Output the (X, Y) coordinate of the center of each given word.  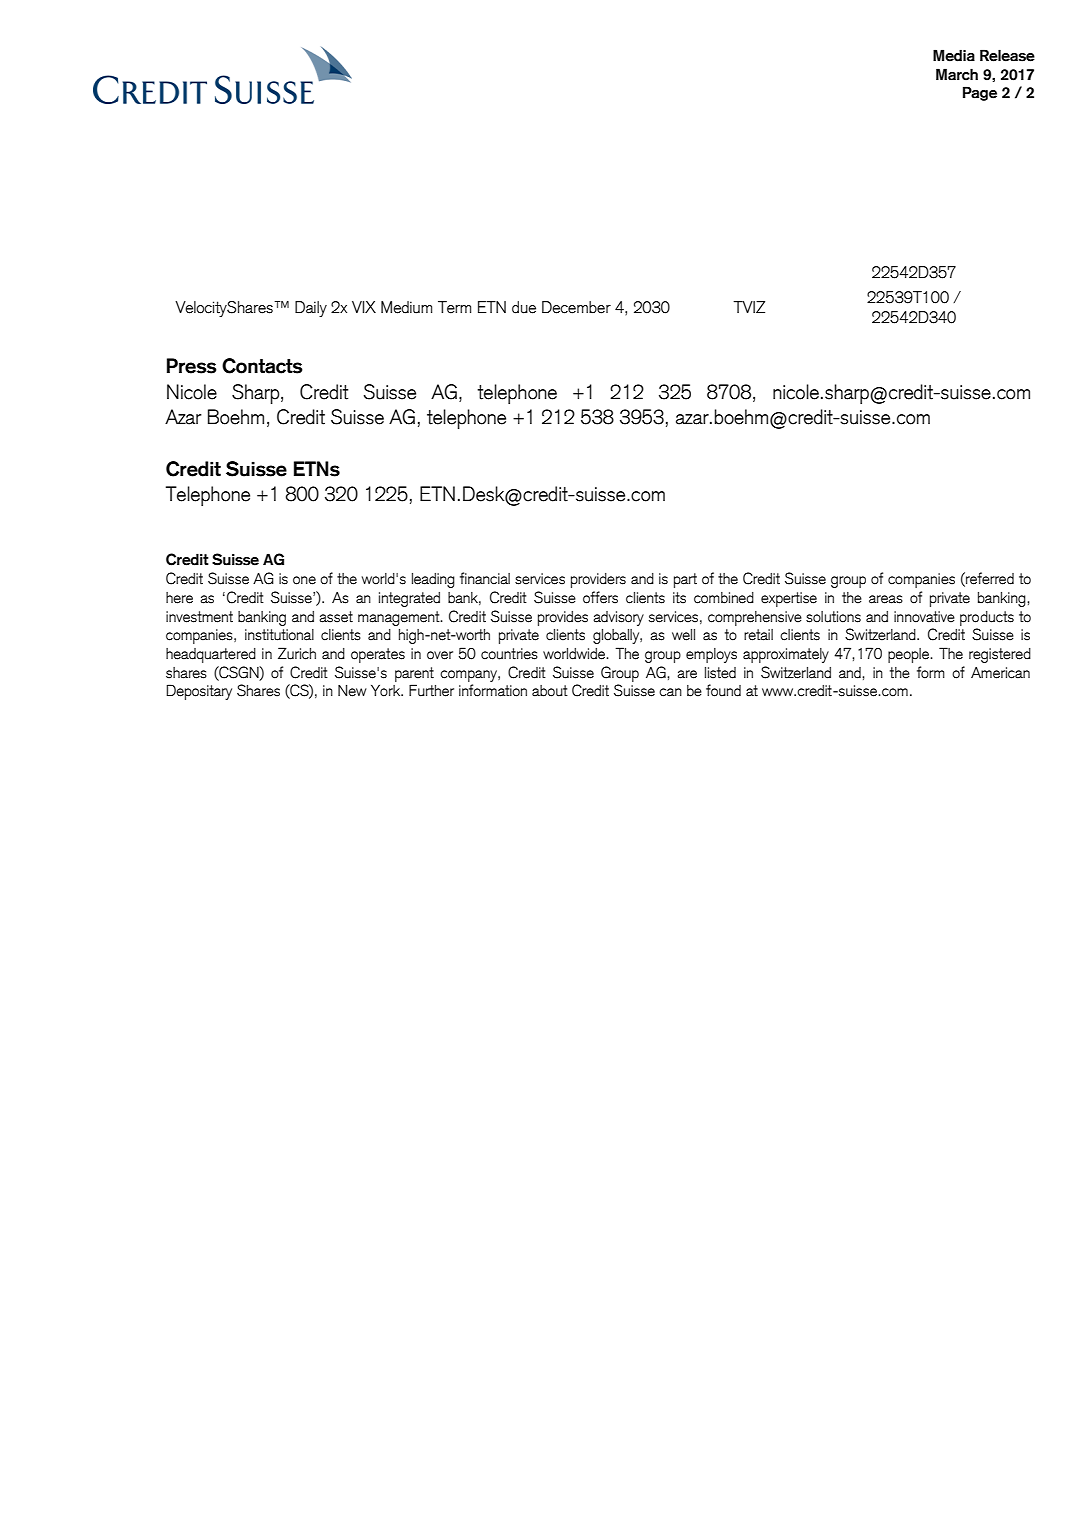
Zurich (297, 653)
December (576, 307)
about (550, 691)
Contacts (262, 366)
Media (954, 55)
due (524, 307)
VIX (364, 307)
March (957, 74)
